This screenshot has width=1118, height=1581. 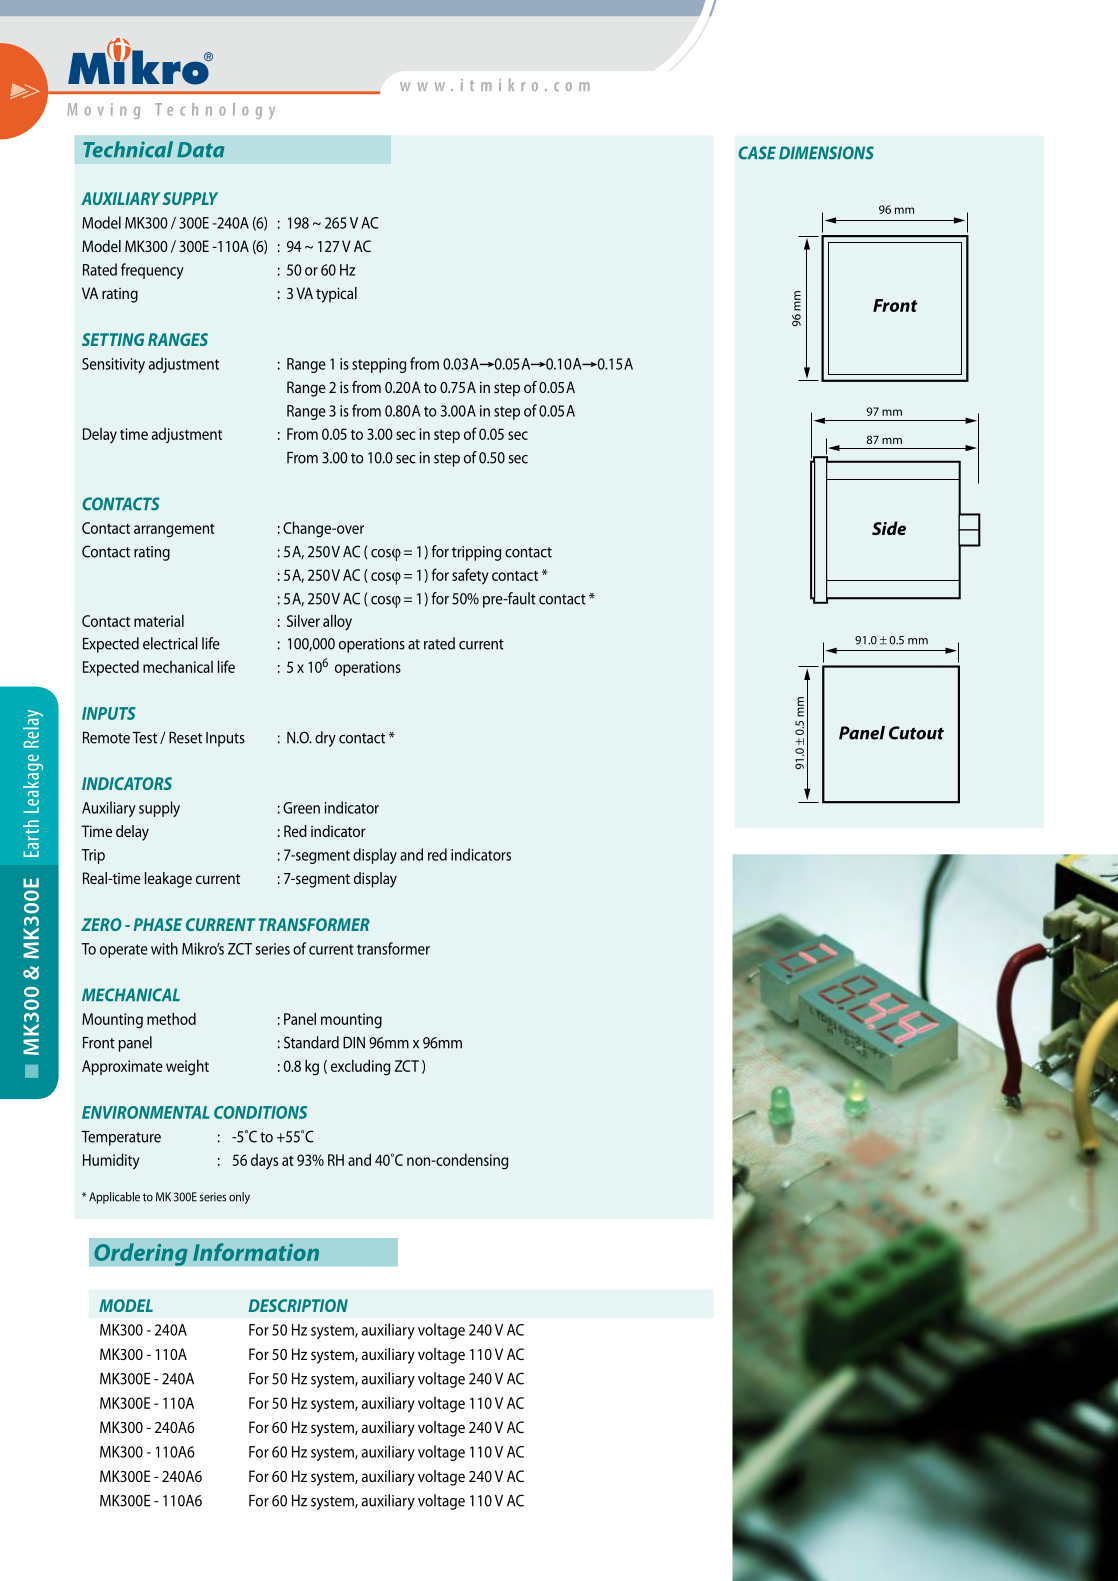 I want to click on dry, so click(x=325, y=739).
